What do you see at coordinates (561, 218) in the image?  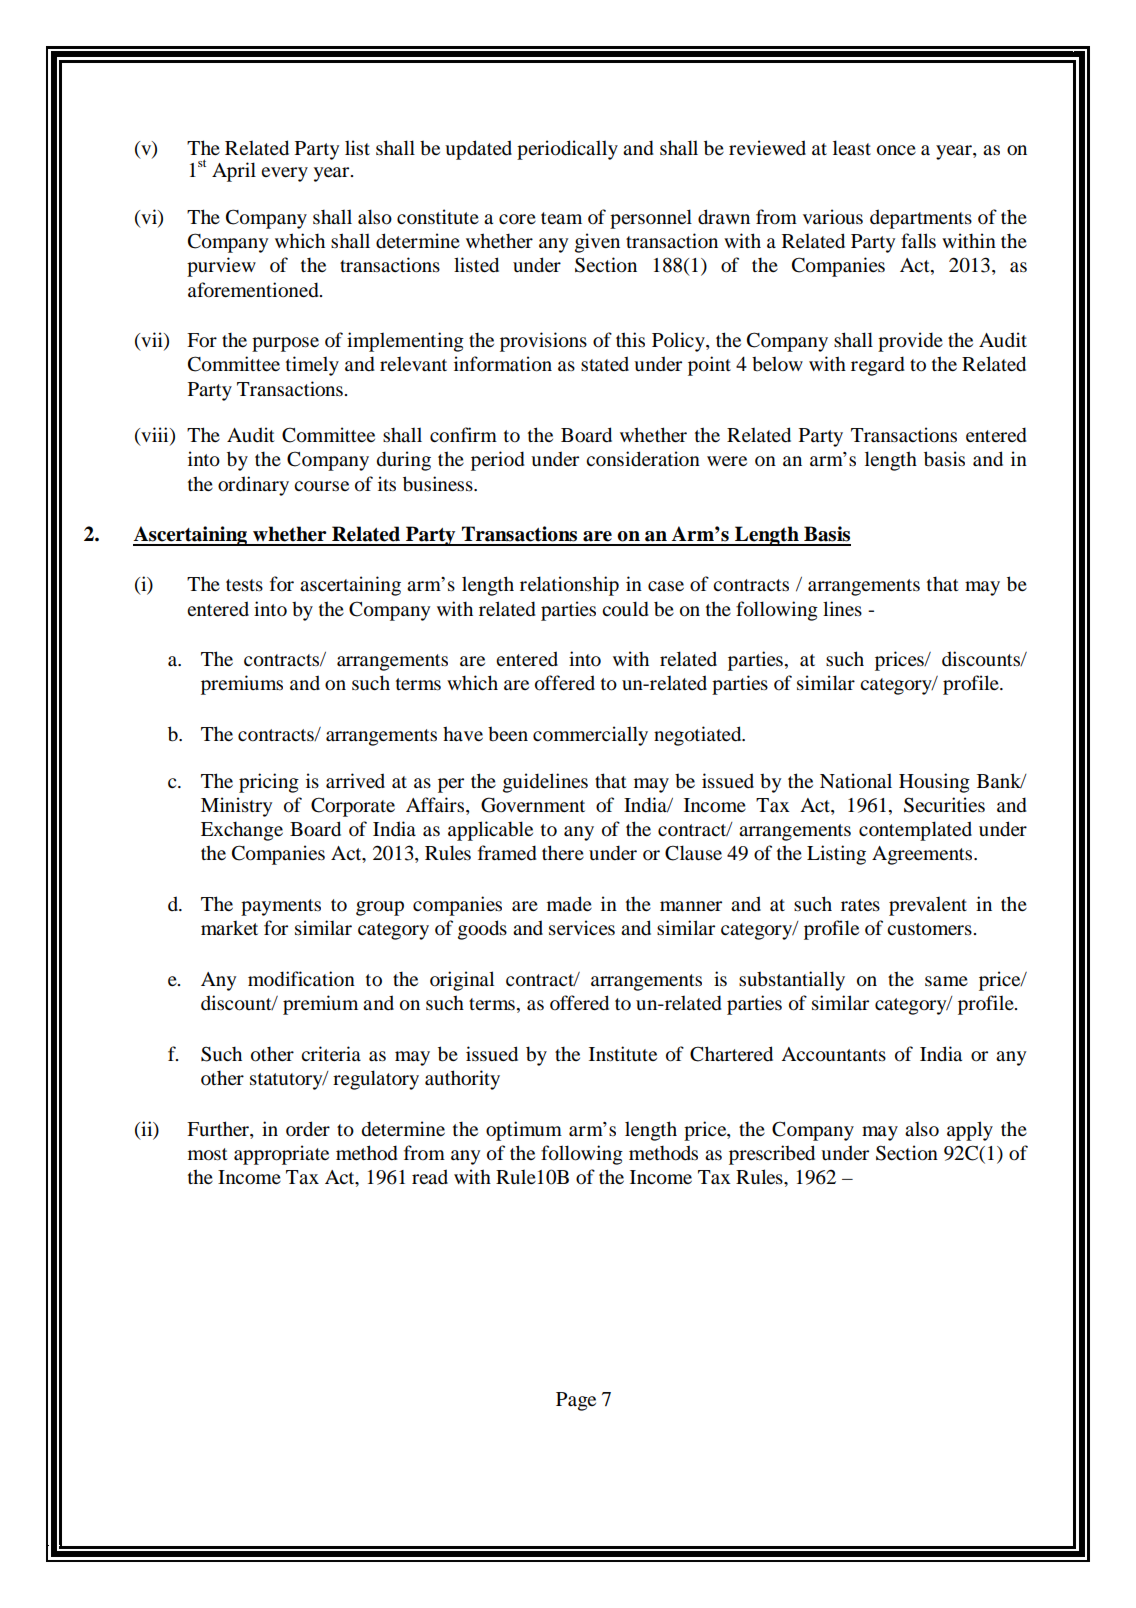 I see `team` at bounding box center [561, 218].
